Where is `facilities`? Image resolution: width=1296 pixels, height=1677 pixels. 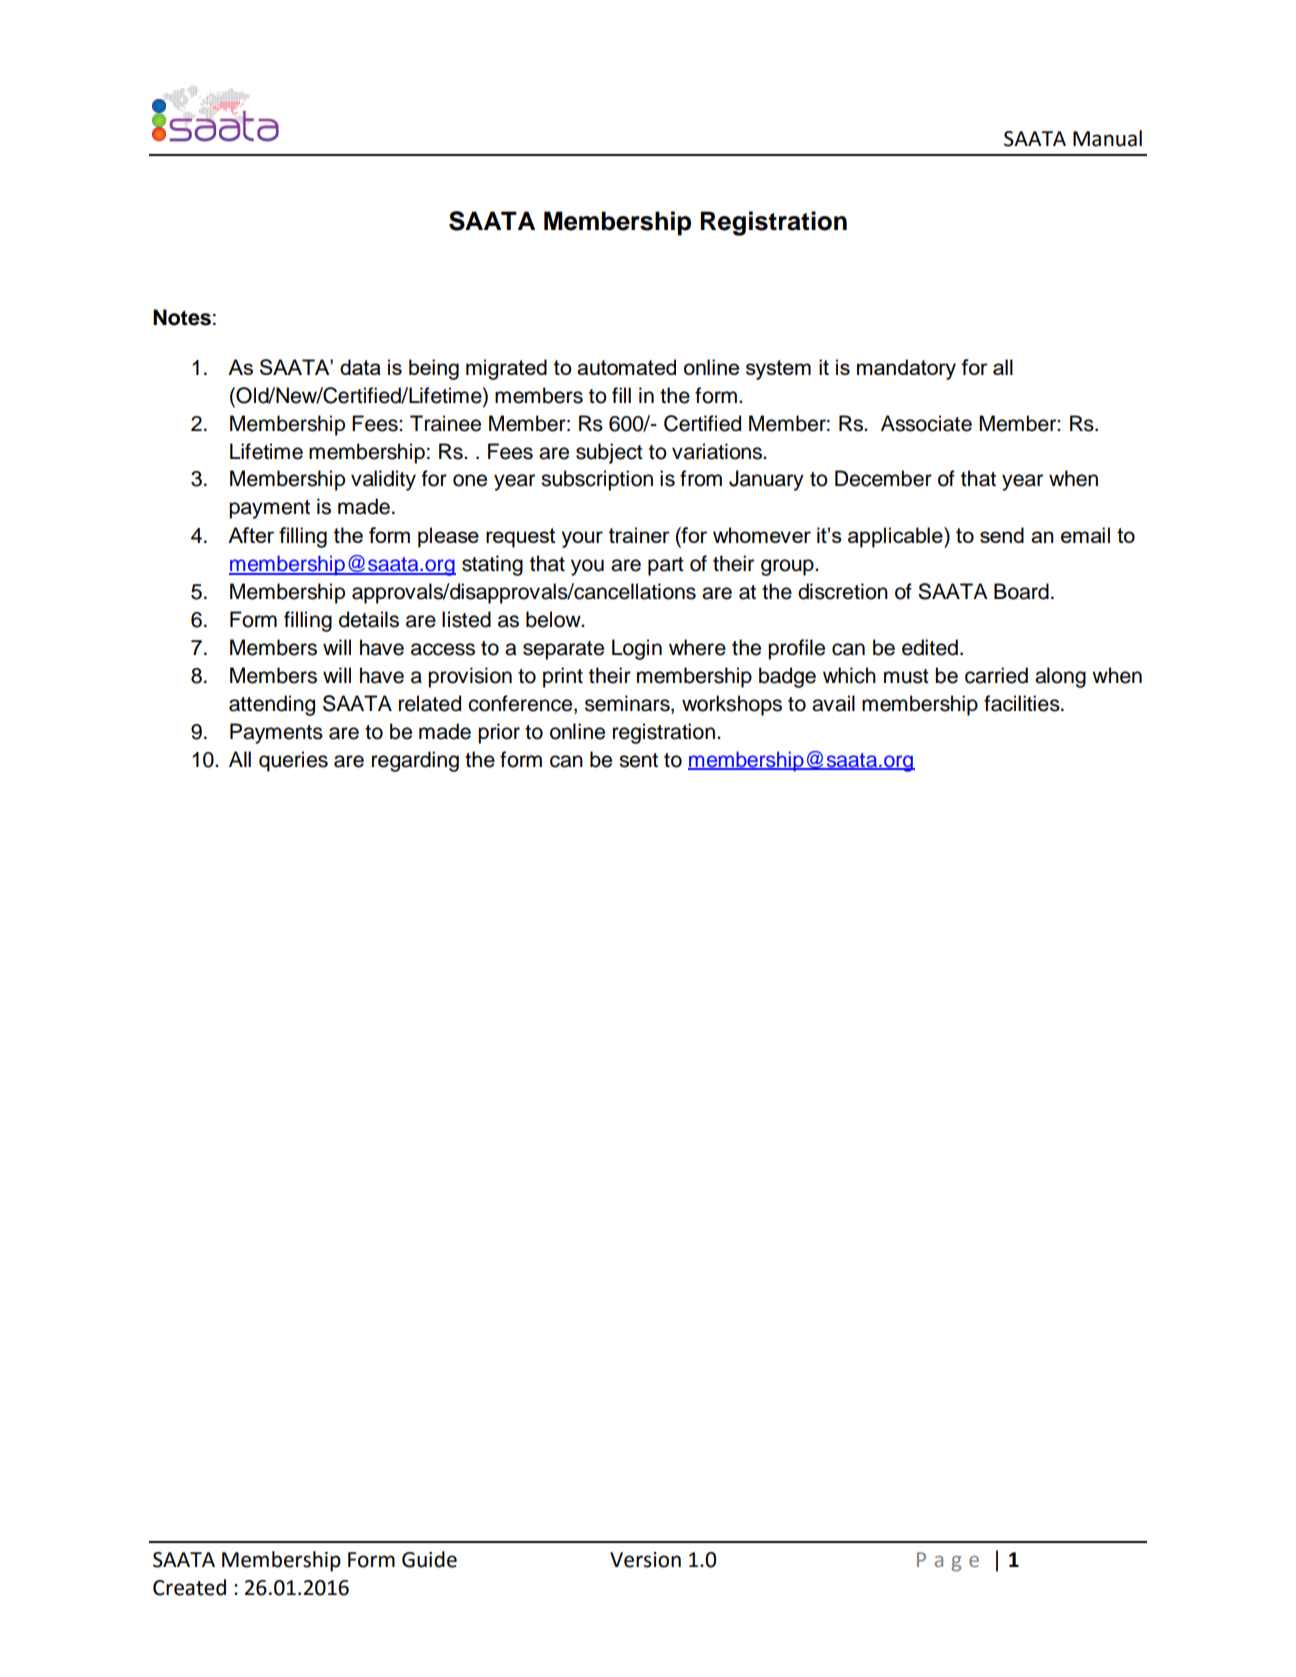
facilities is located at coordinates (1023, 703).
